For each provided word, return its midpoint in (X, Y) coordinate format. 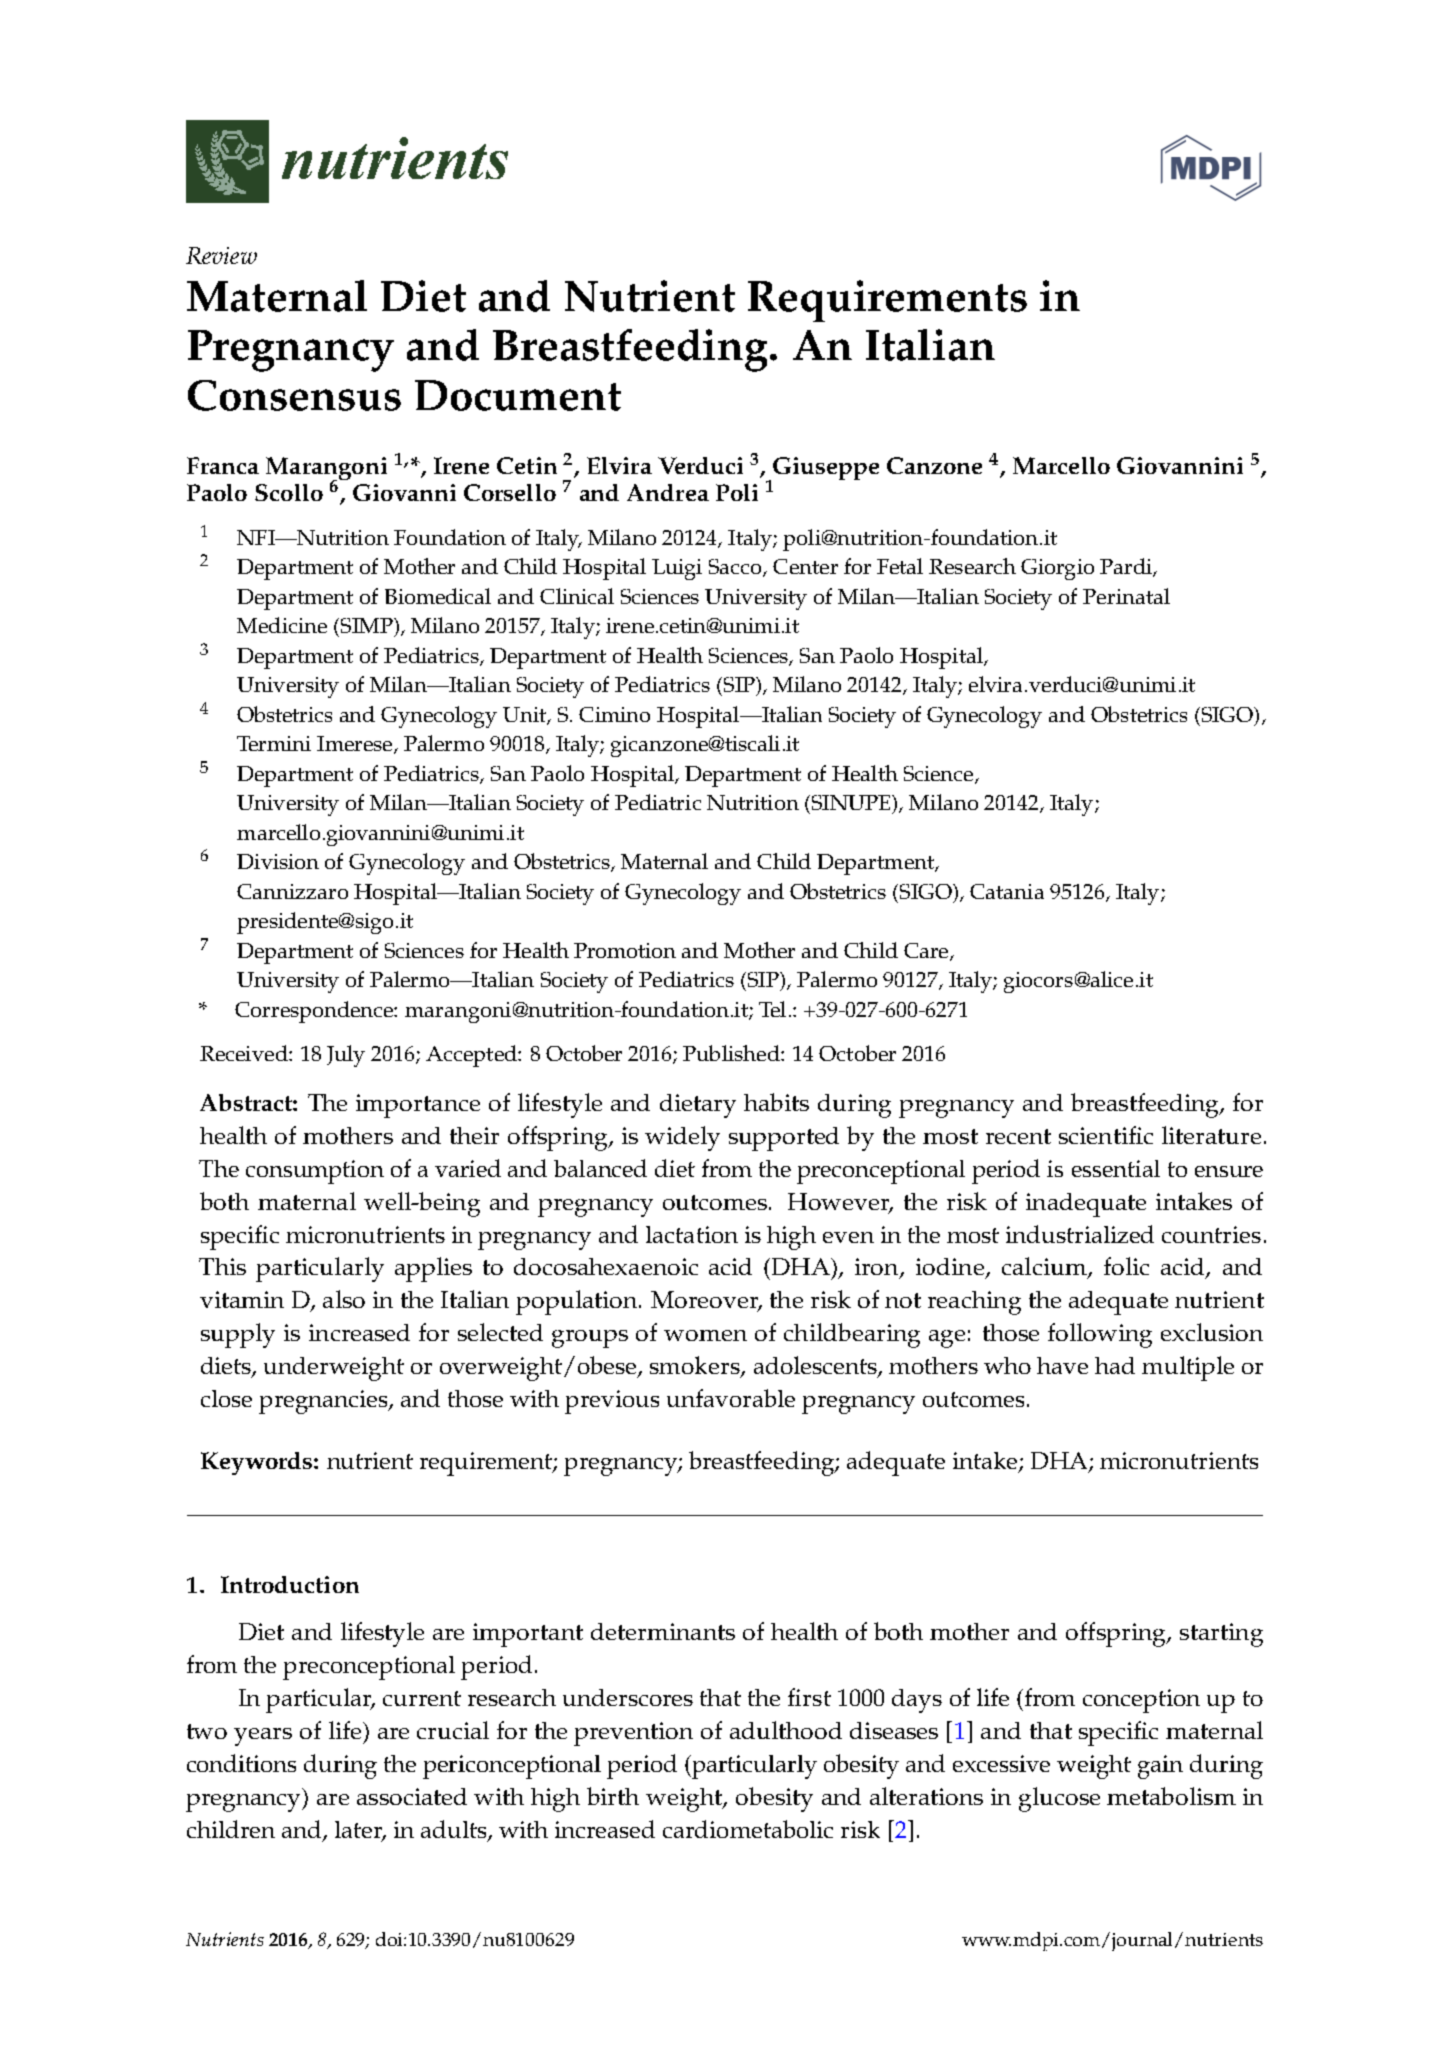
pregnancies (324, 1402)
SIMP (366, 625)
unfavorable (731, 1398)
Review (221, 255)
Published (732, 1053)
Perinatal (1126, 596)
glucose (1059, 1799)
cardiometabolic (748, 1829)
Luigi (677, 569)
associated (412, 1796)
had (1115, 1365)
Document (518, 395)
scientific (1106, 1135)
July (346, 1056)
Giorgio (1057, 569)
